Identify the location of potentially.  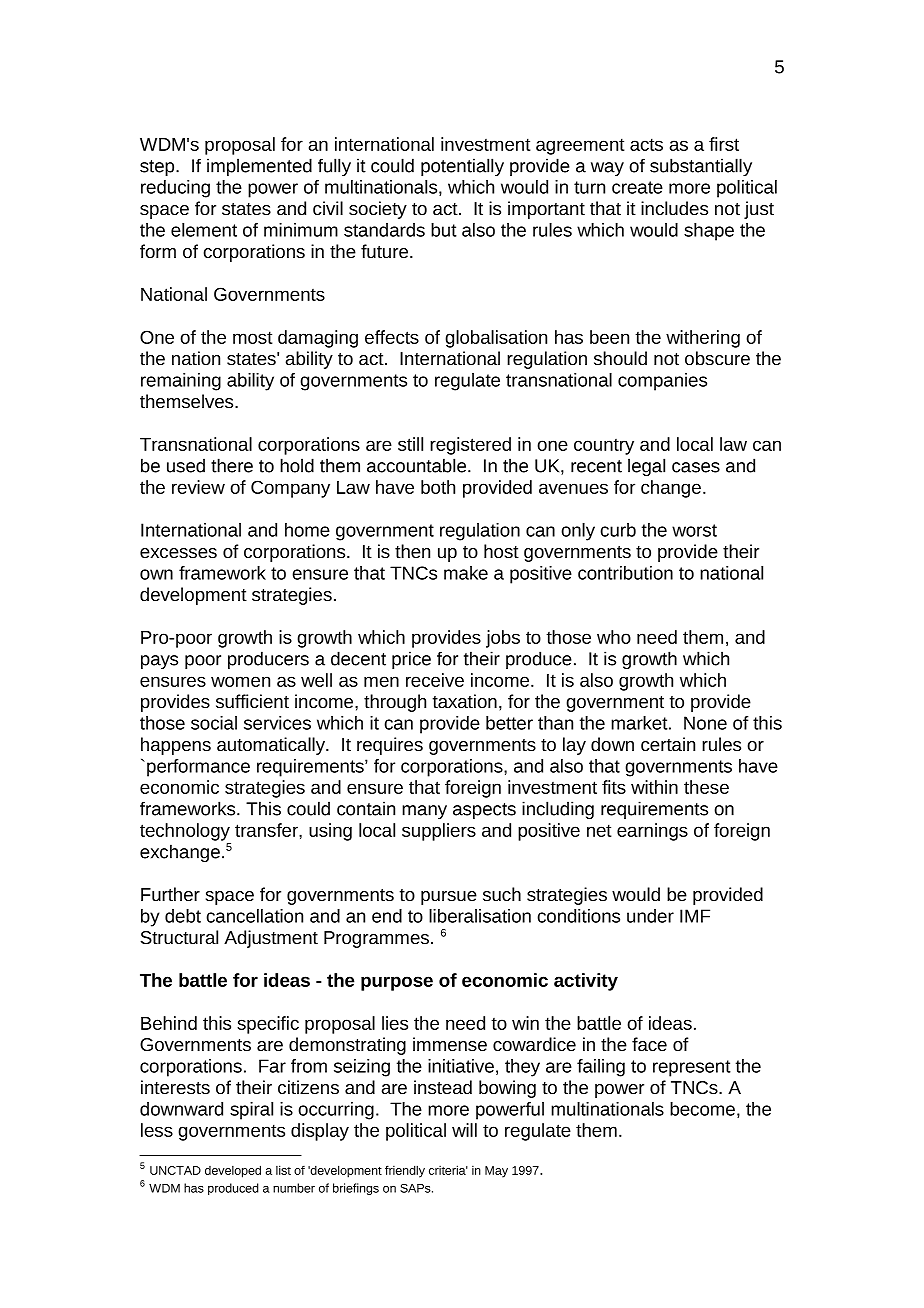
(462, 167).
